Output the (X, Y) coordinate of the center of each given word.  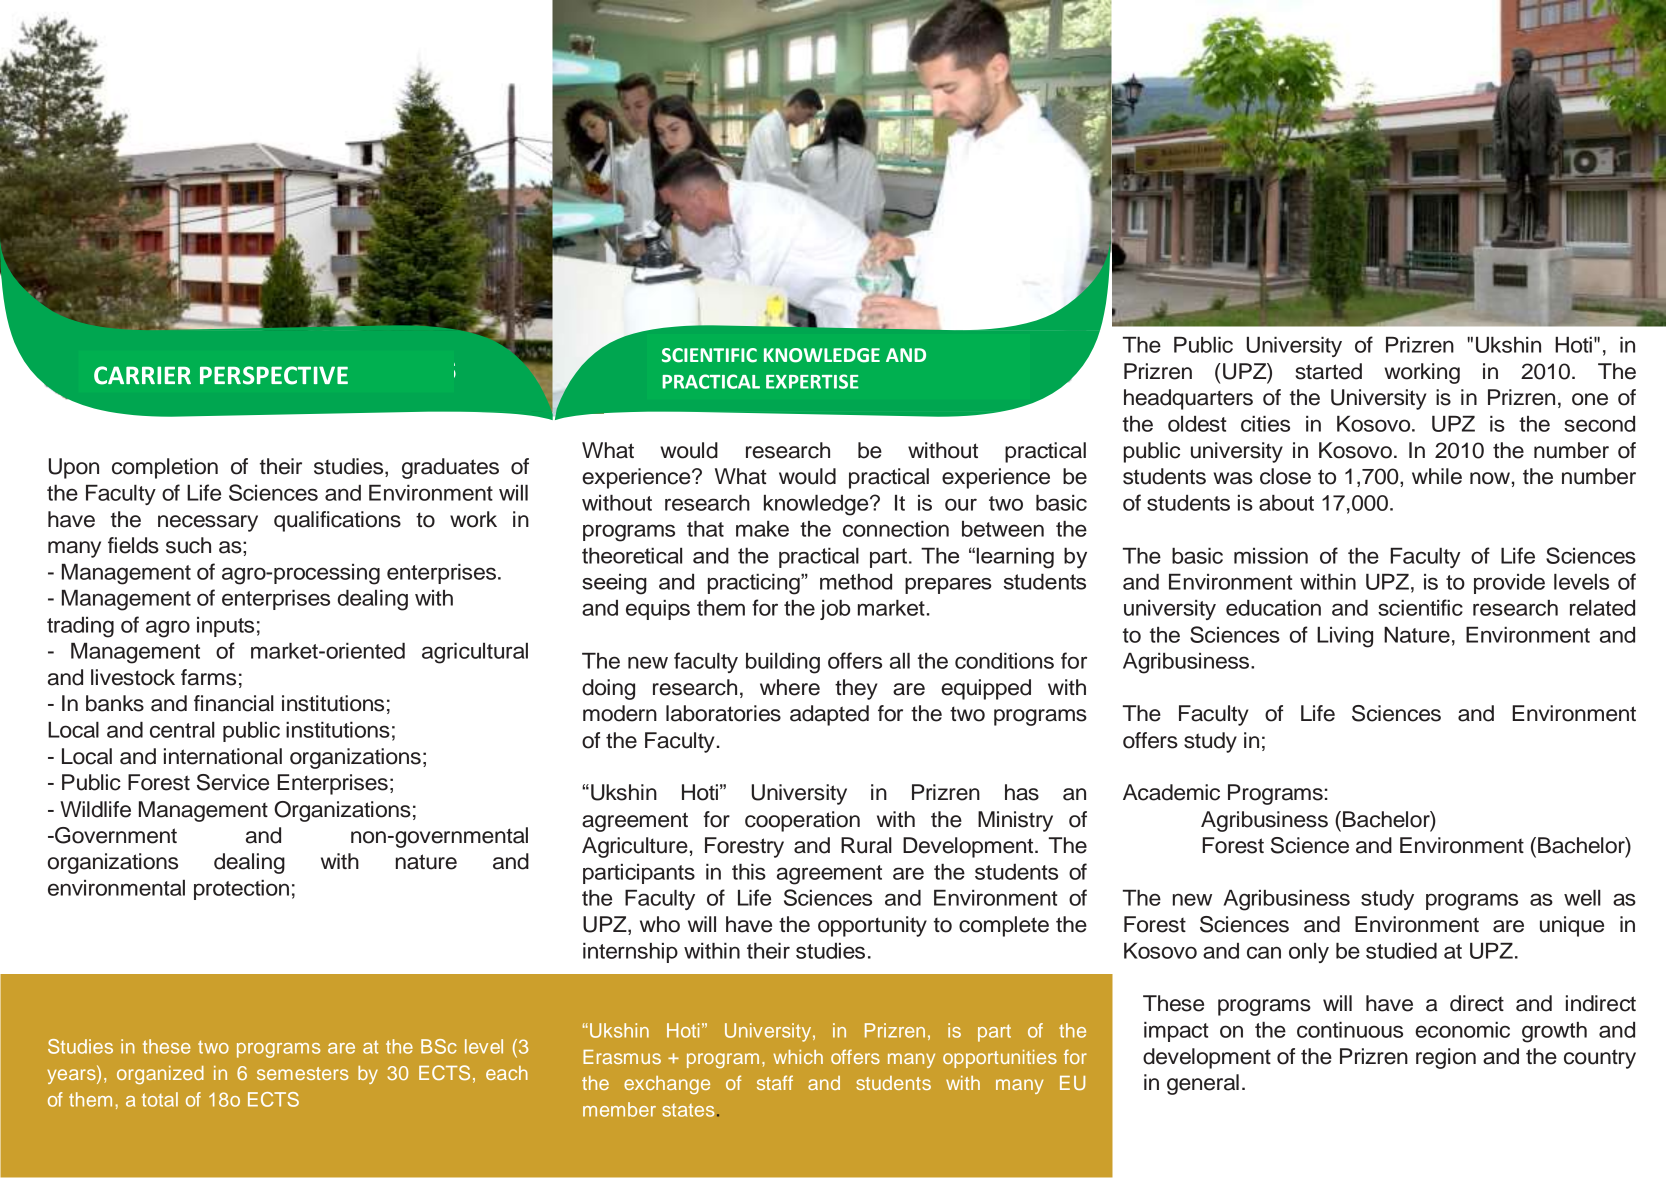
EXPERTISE (812, 381)
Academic (1171, 792)
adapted (829, 715)
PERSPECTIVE (274, 375)
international (223, 756)
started (1328, 371)
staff (775, 1082)
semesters (302, 1073)
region (1446, 1058)
